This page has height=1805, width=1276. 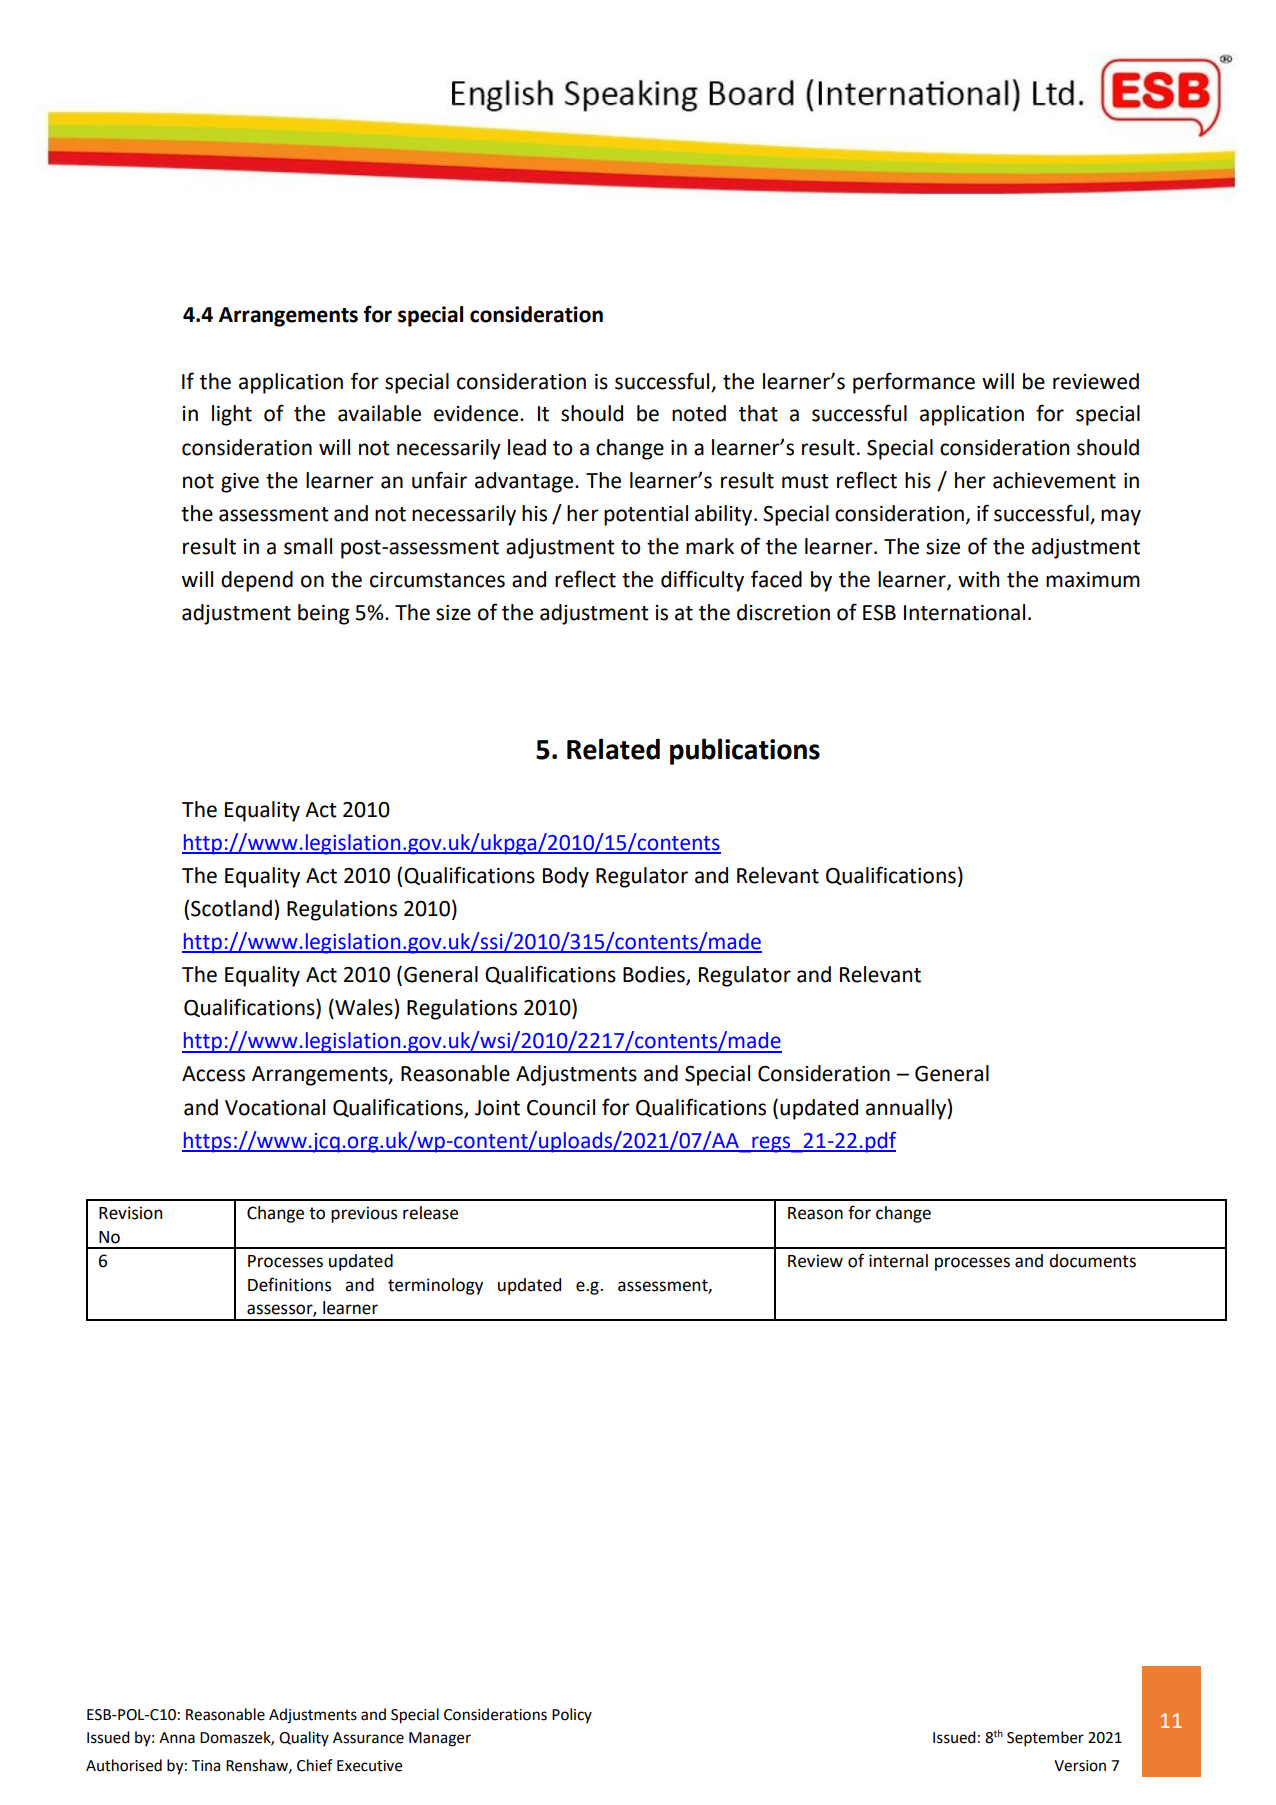 I want to click on publications, so click(x=745, y=751).
